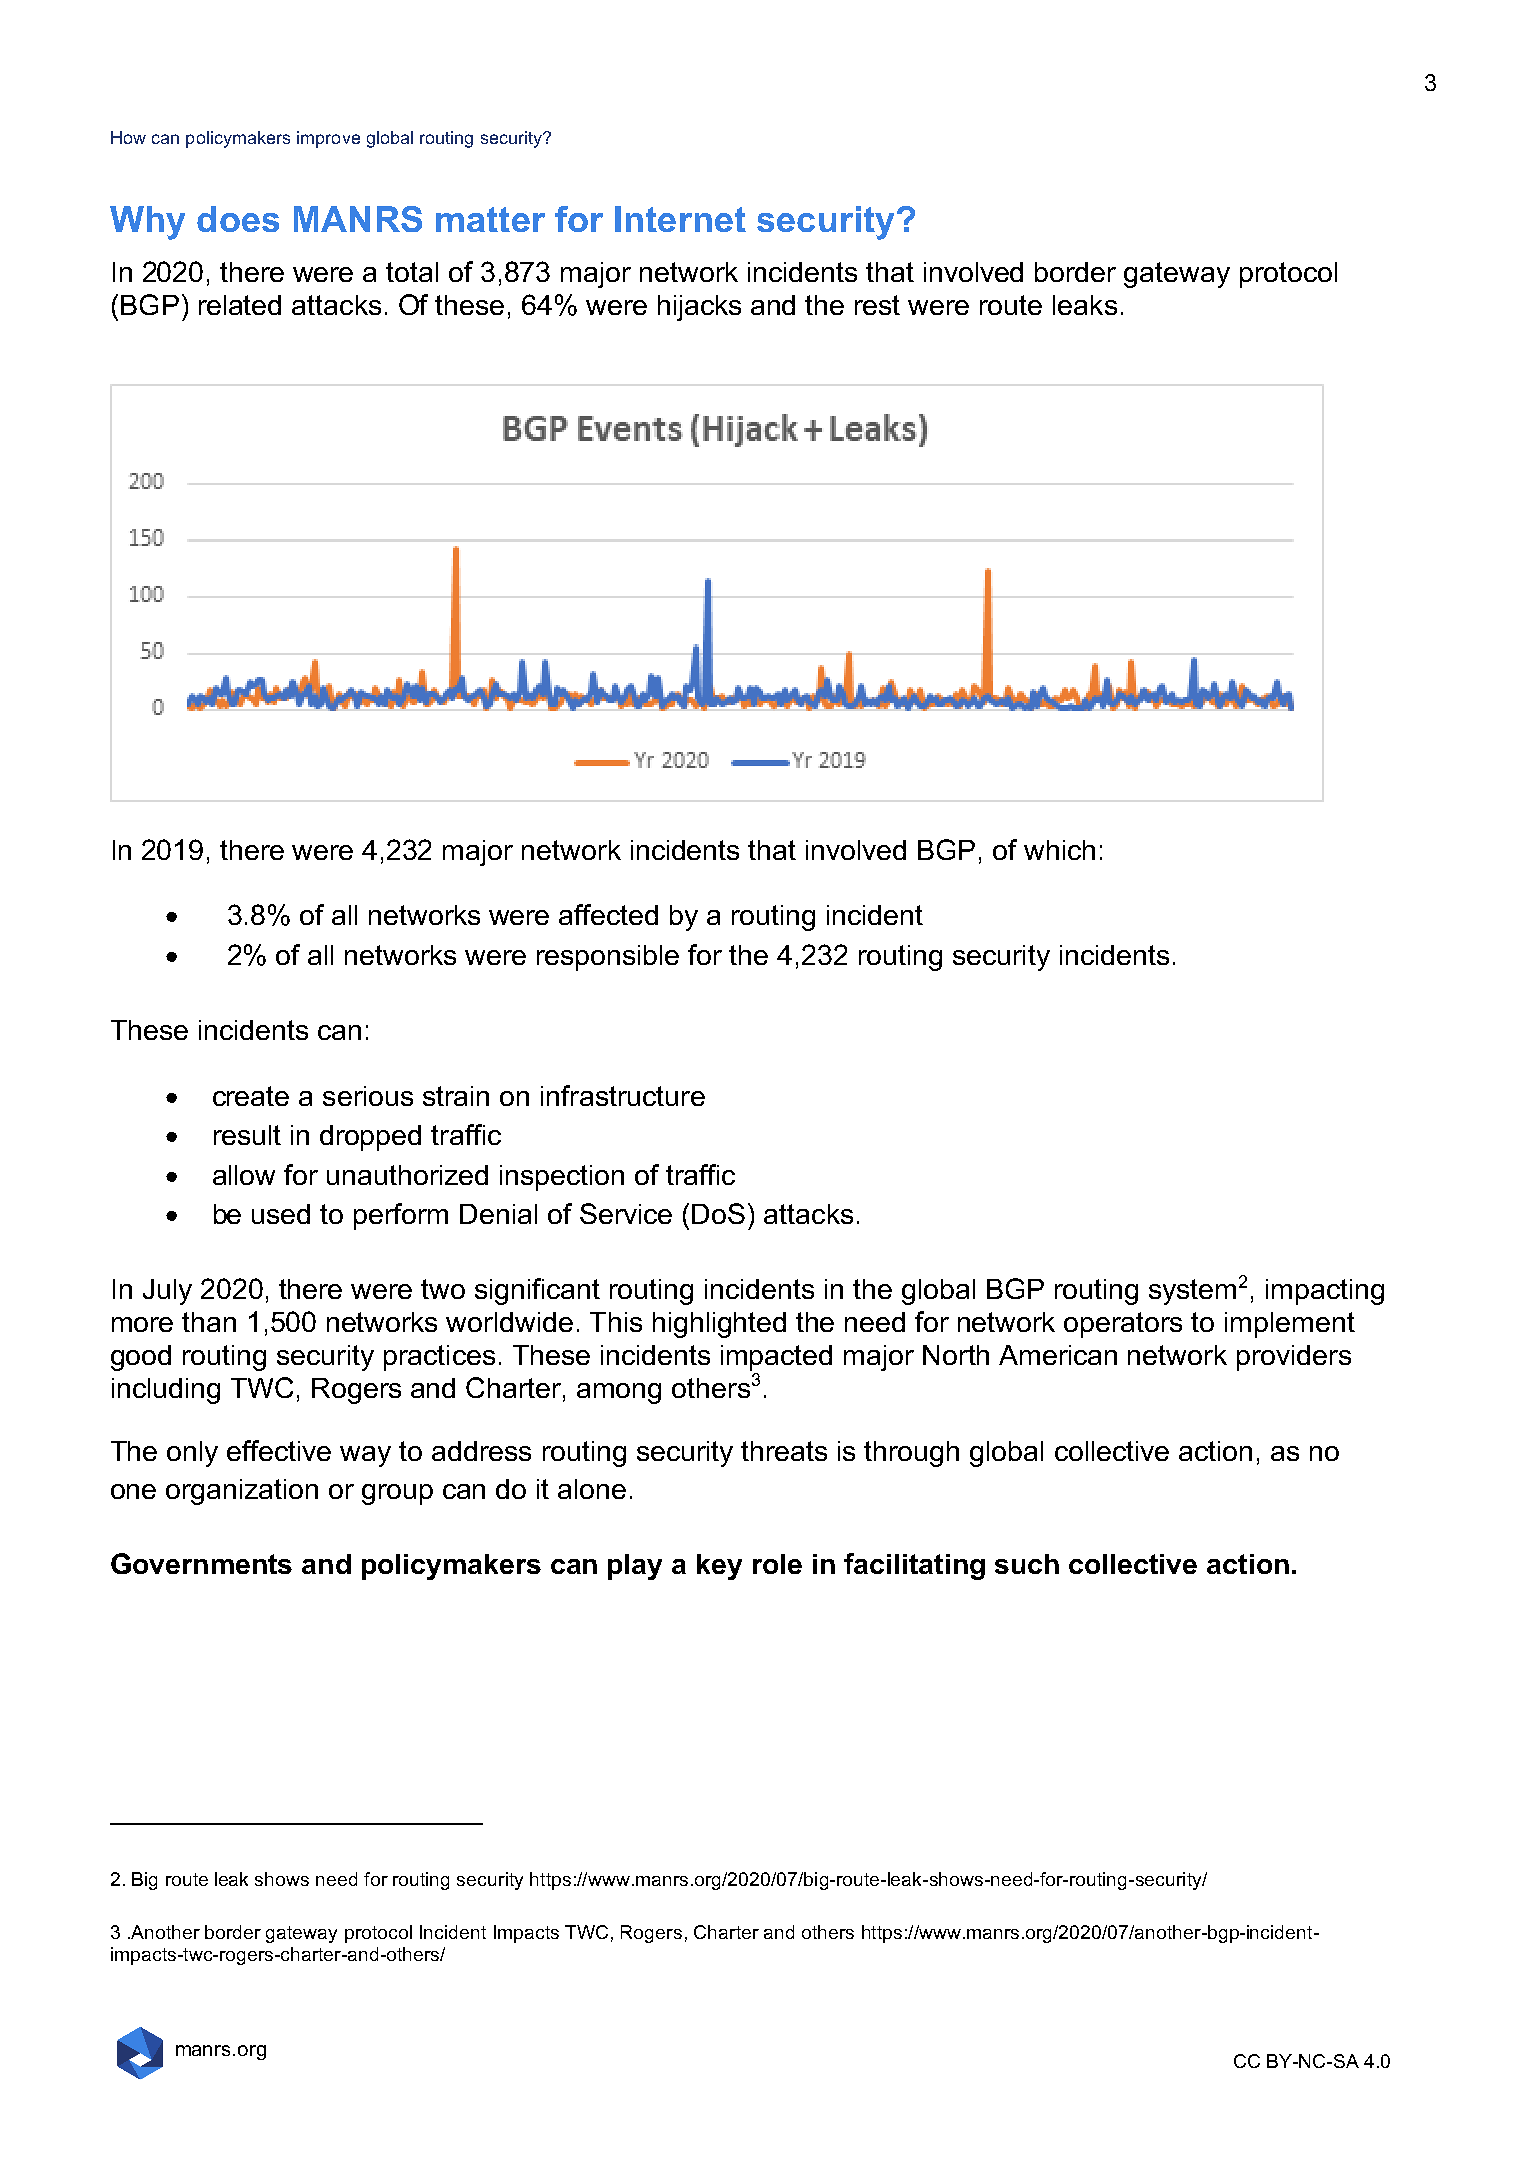  I want to click on which, so click(1059, 850).
